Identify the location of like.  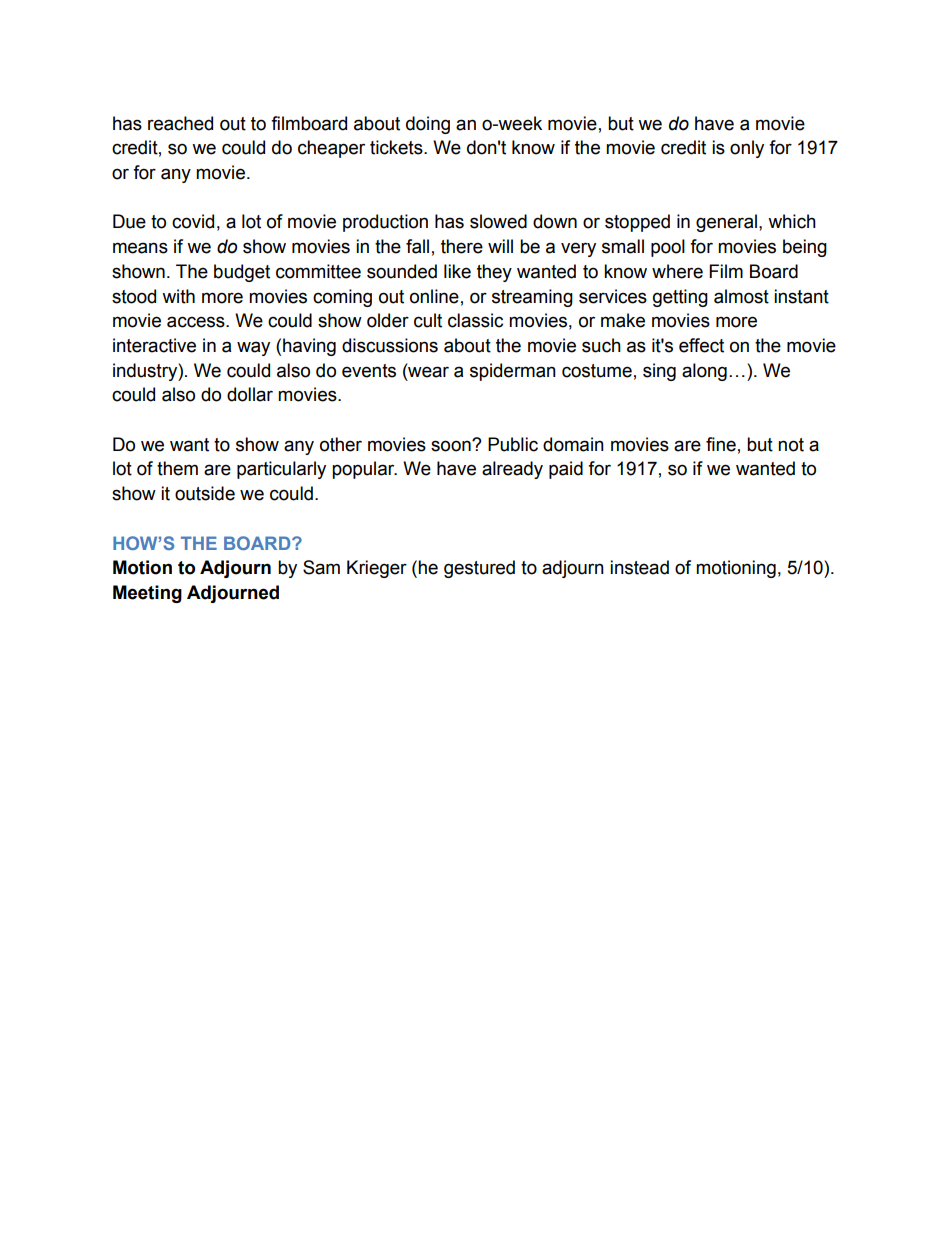
(457, 271).
